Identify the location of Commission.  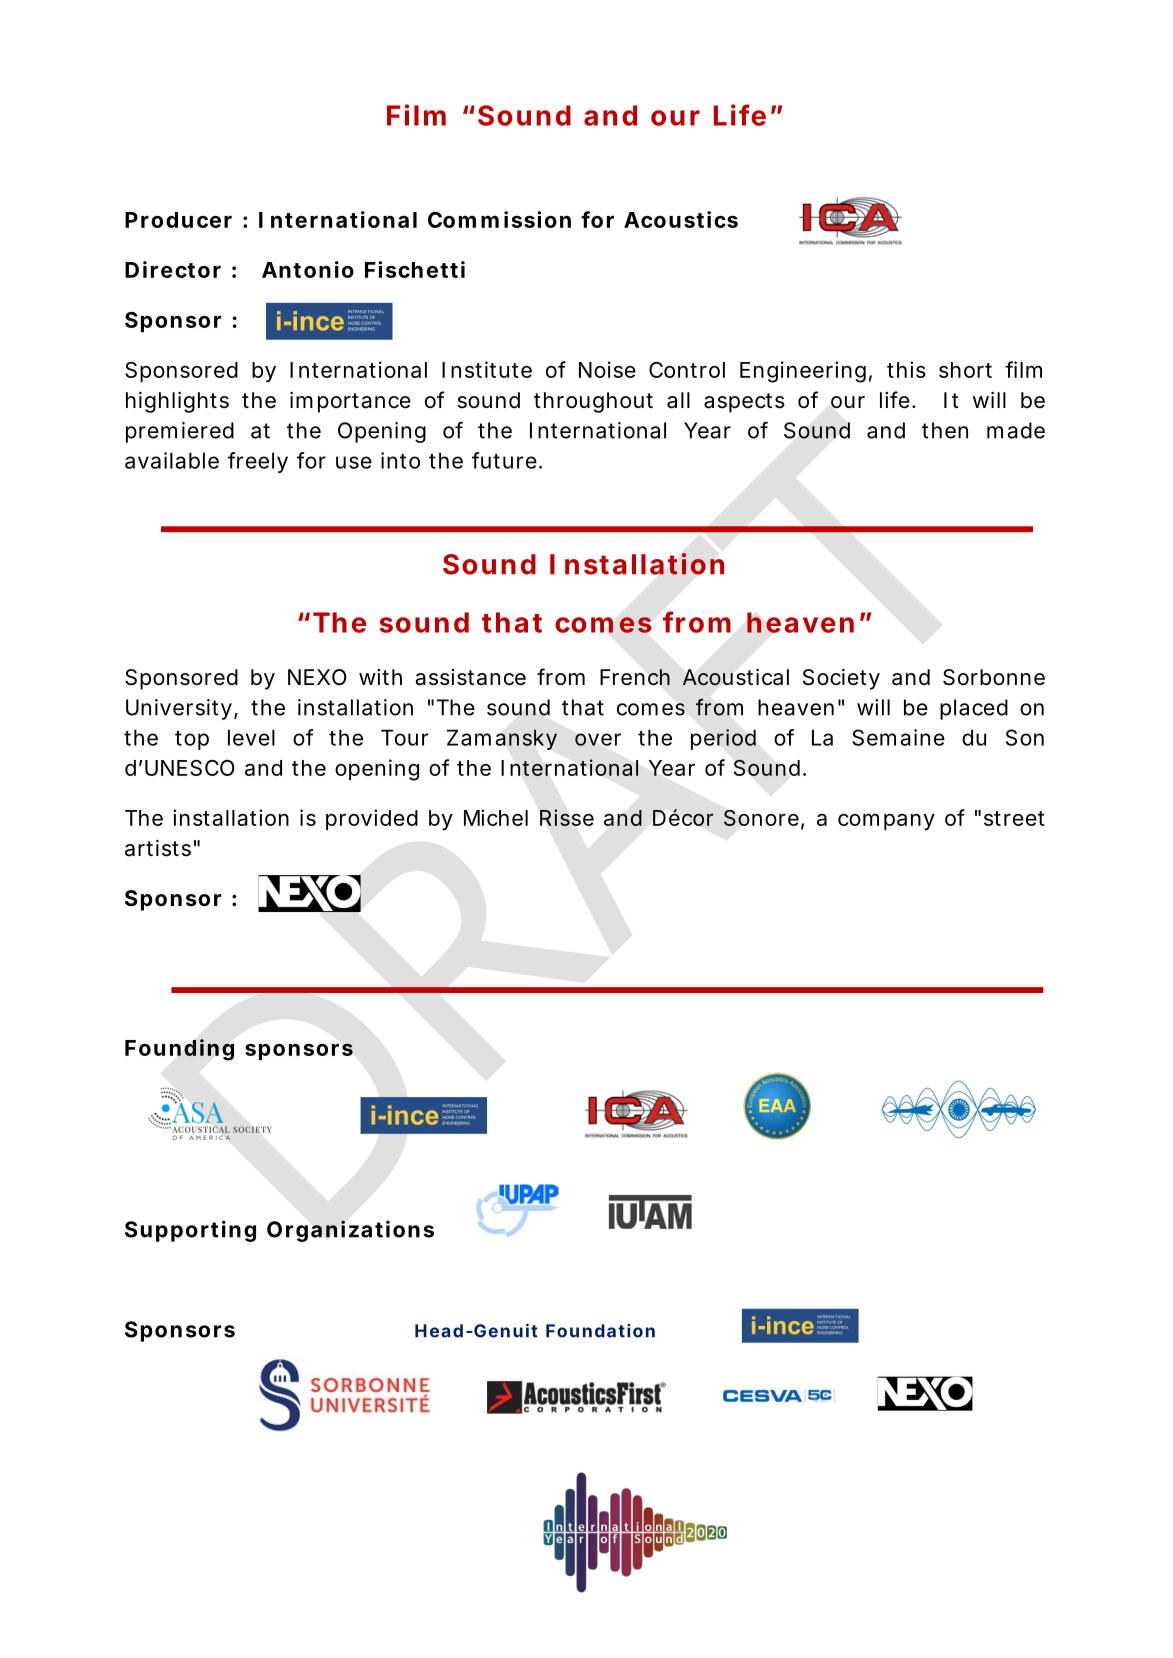
(499, 219).
